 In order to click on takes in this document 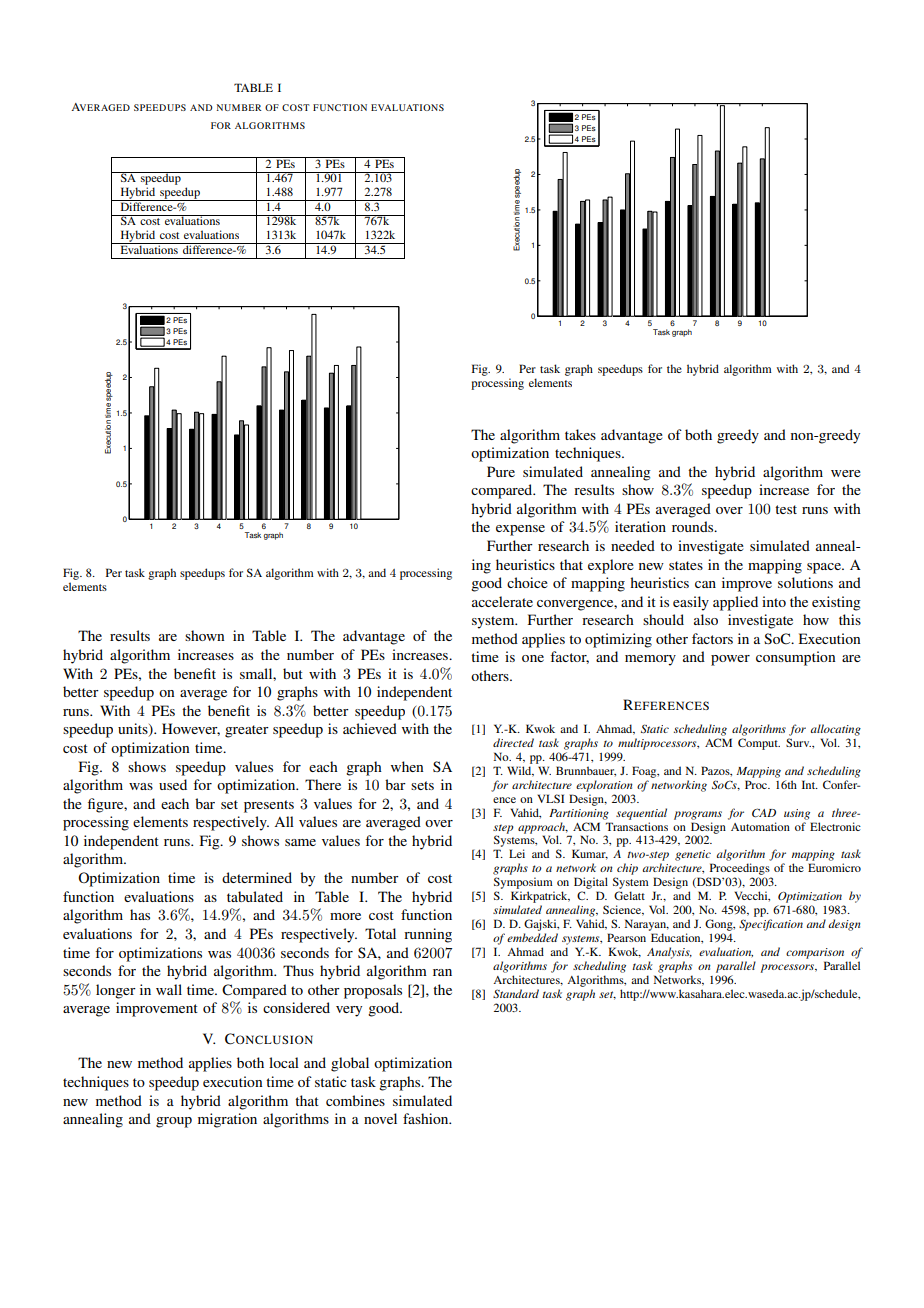, I will do `click(580, 434)`.
